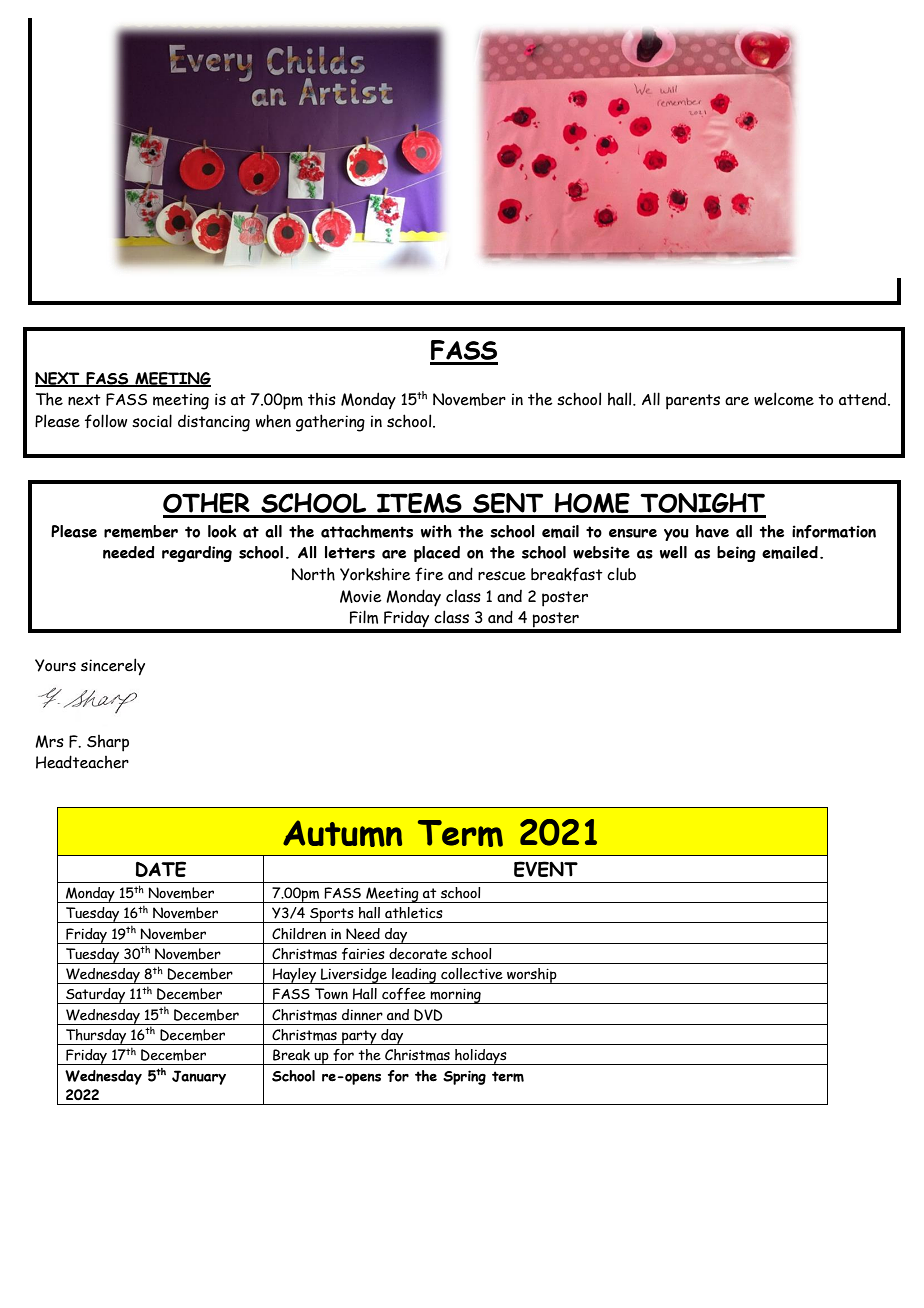 The width and height of the screenshot is (924, 1308). Describe the element at coordinates (481, 1057) in the screenshot. I see `holidays` at that location.
